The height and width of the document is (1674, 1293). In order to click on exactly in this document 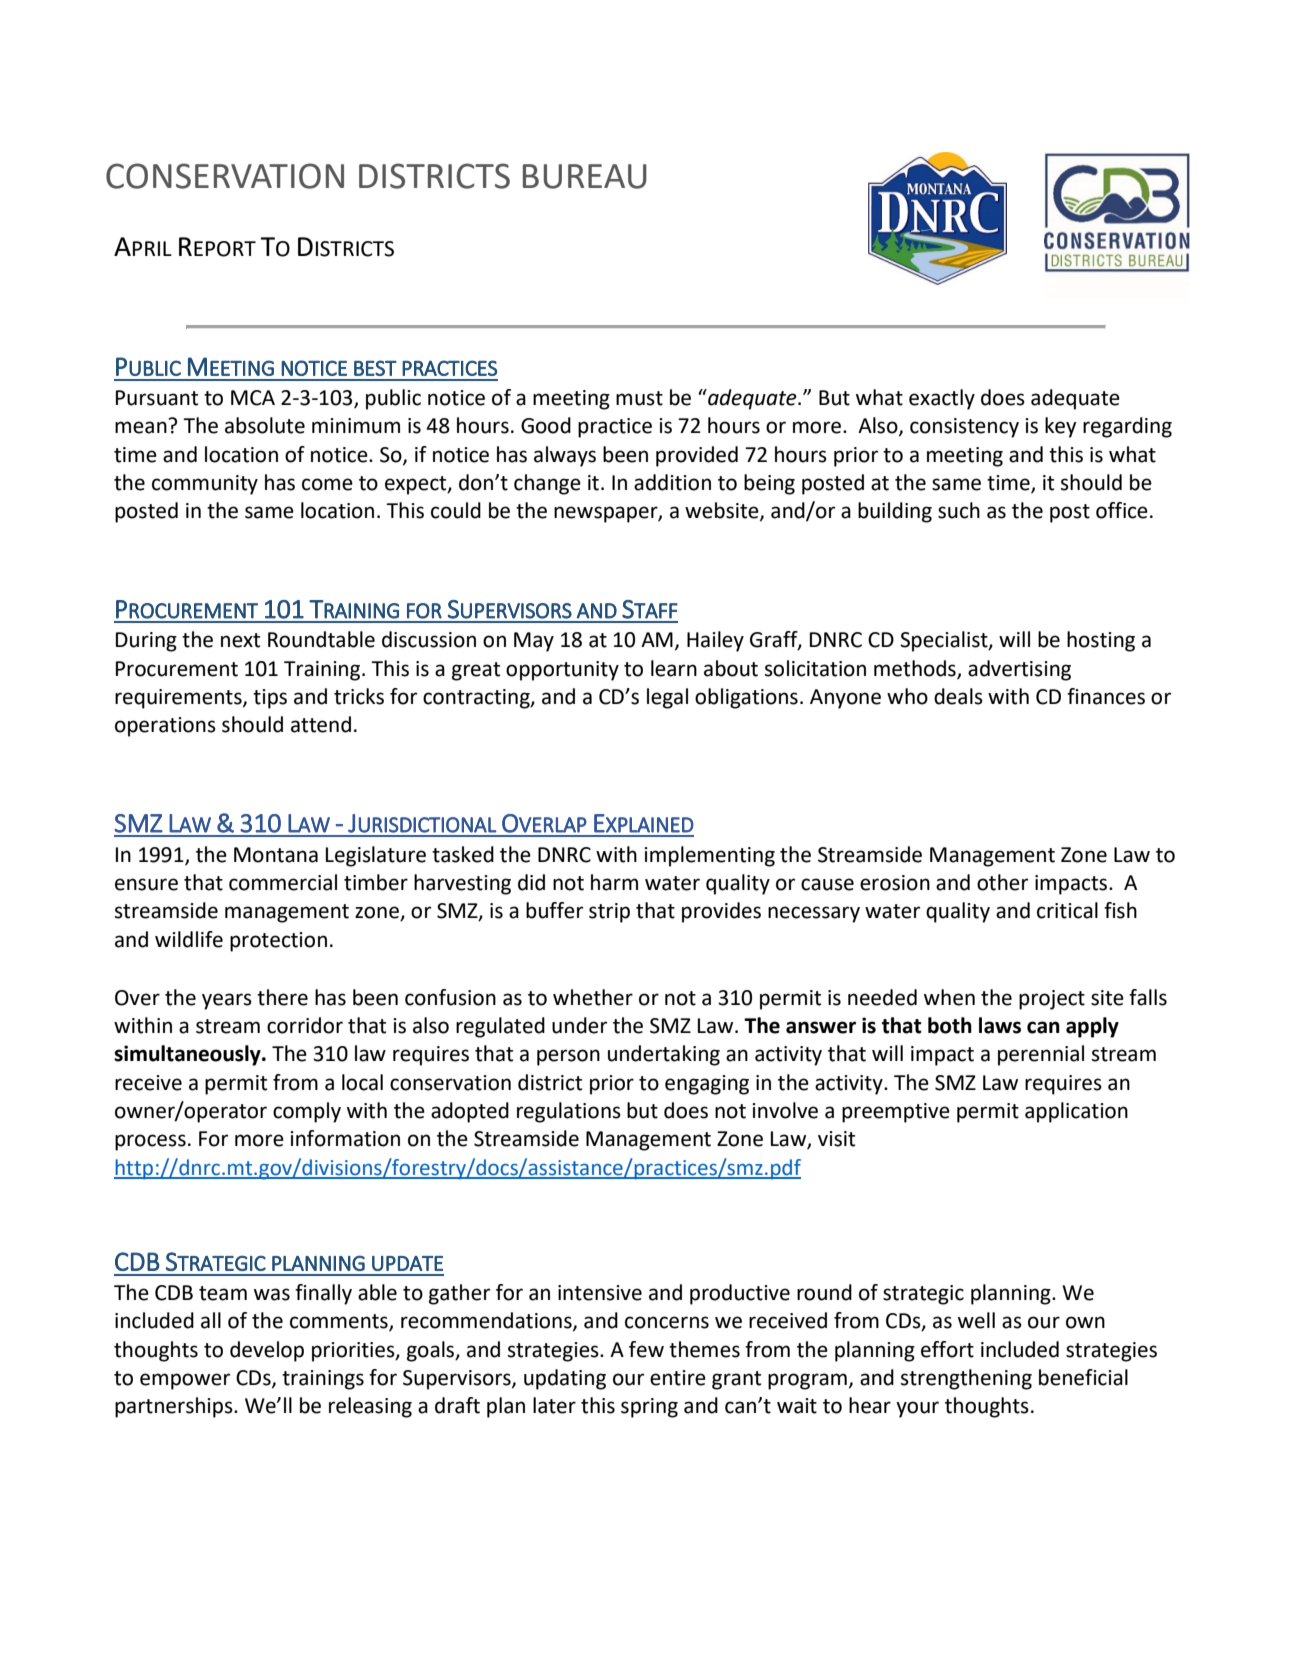, I will do `click(942, 399)`.
